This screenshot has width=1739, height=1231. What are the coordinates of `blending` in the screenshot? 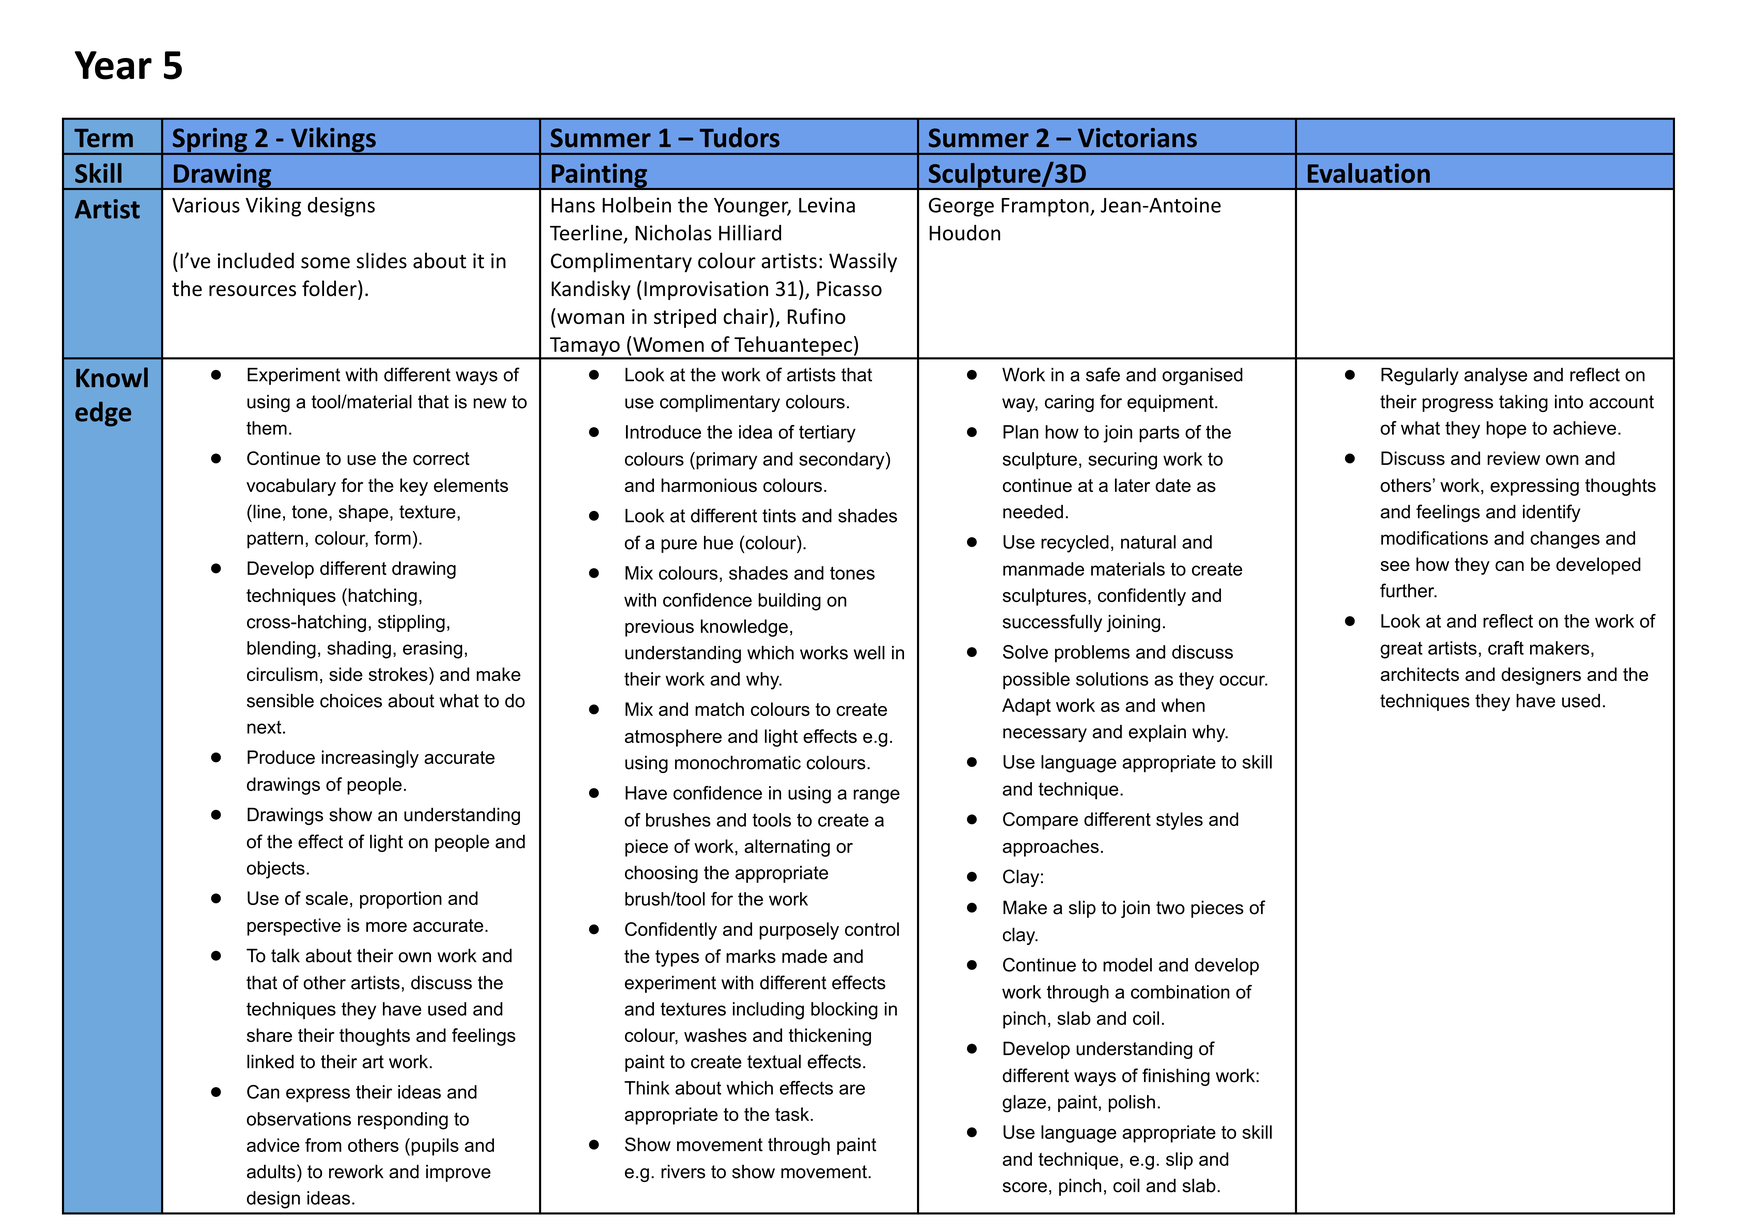 It's located at (281, 650).
